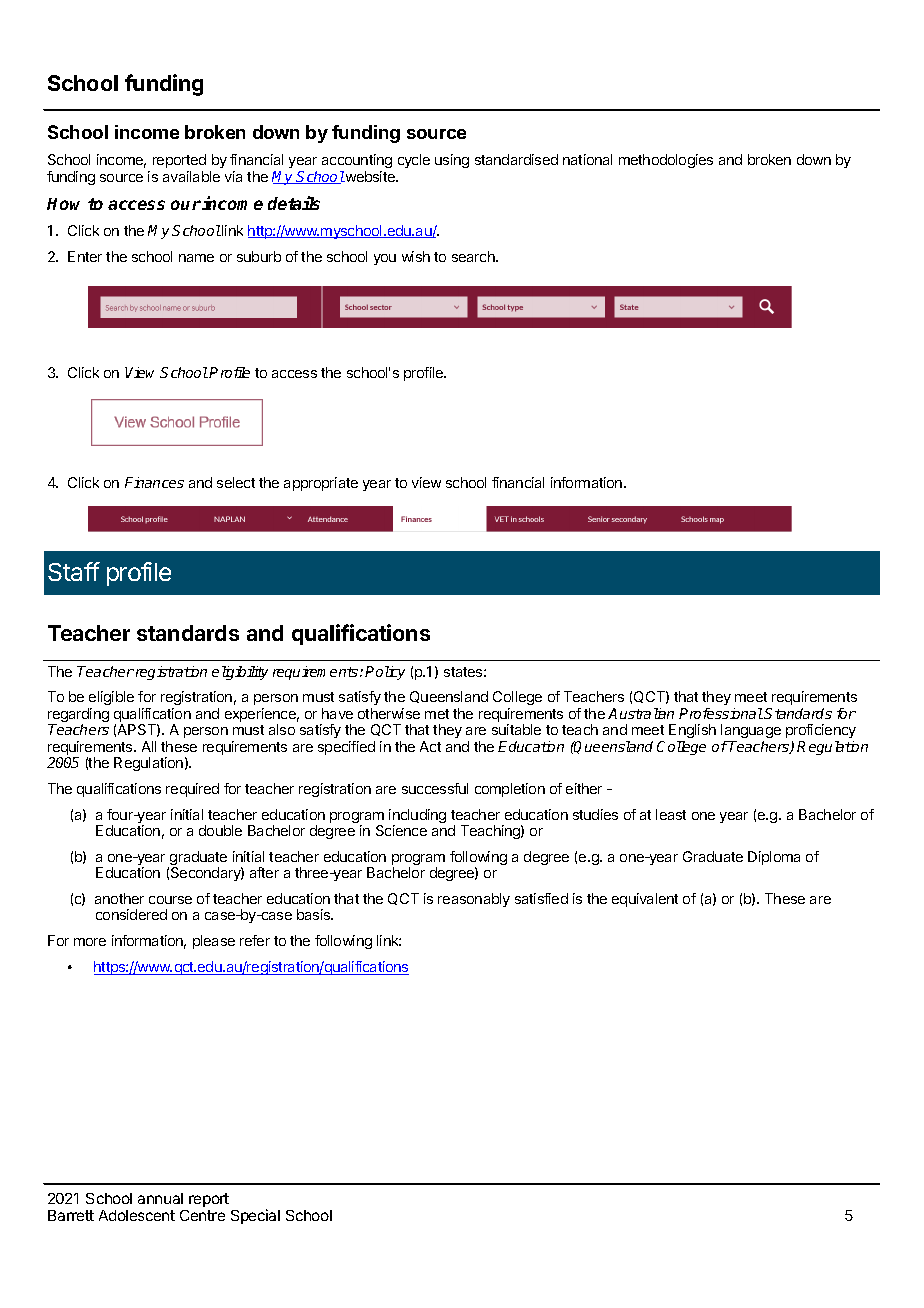  Describe the element at coordinates (255, 1216) in the screenshot. I see `Special` at that location.
